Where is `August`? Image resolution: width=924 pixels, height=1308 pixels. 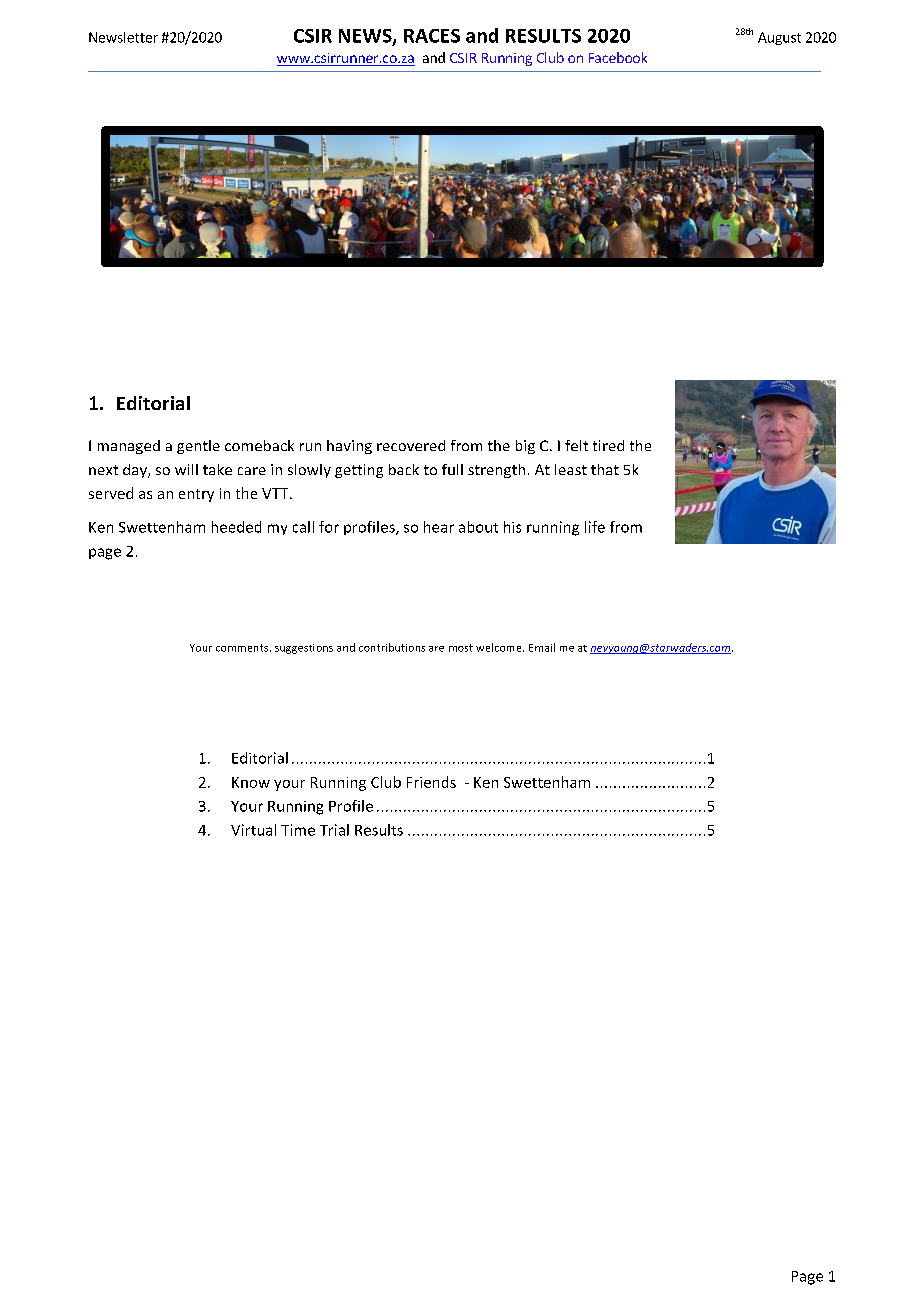 August is located at coordinates (779, 38).
